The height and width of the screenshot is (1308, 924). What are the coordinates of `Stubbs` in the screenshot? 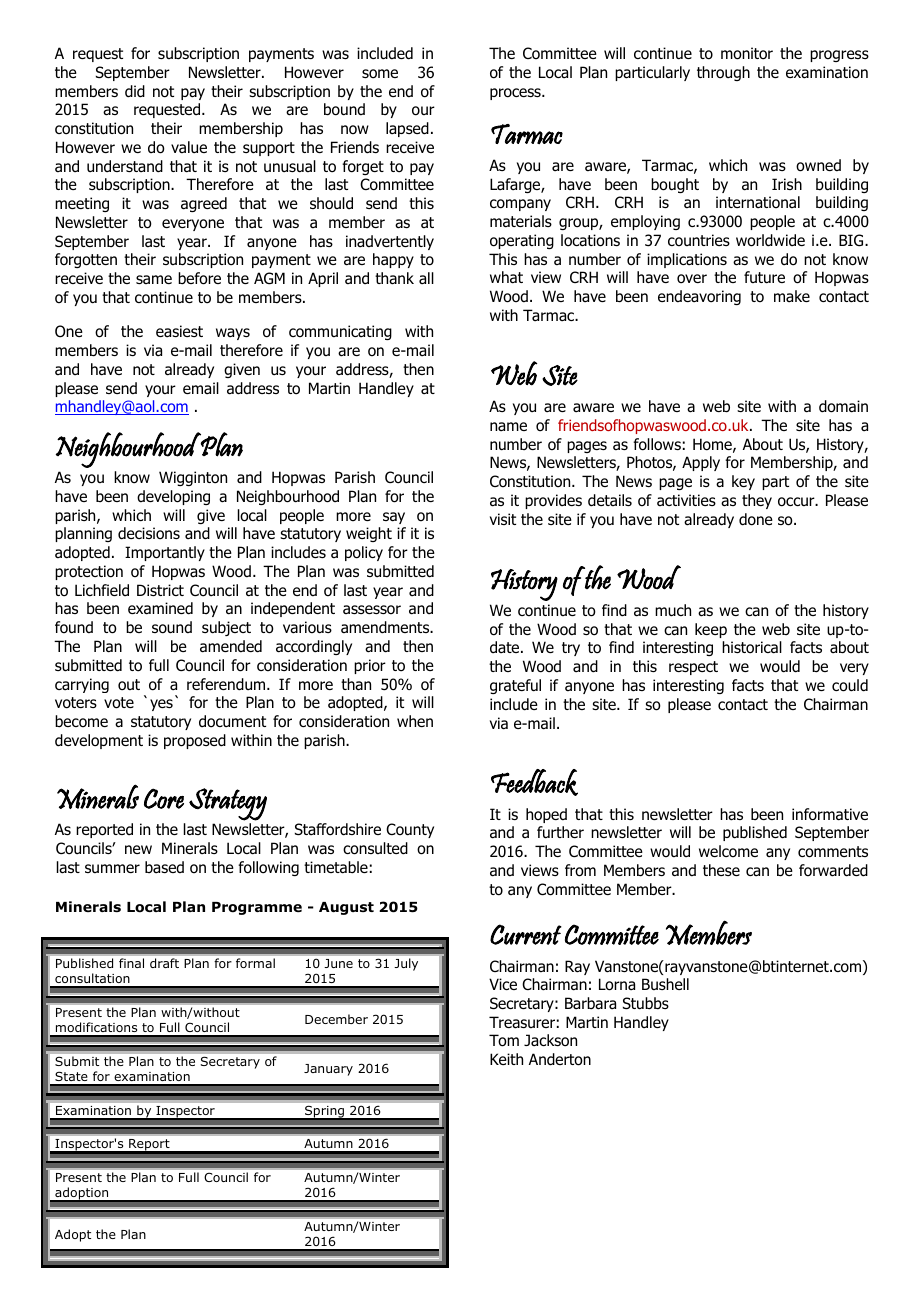 It's located at (646, 1003).
